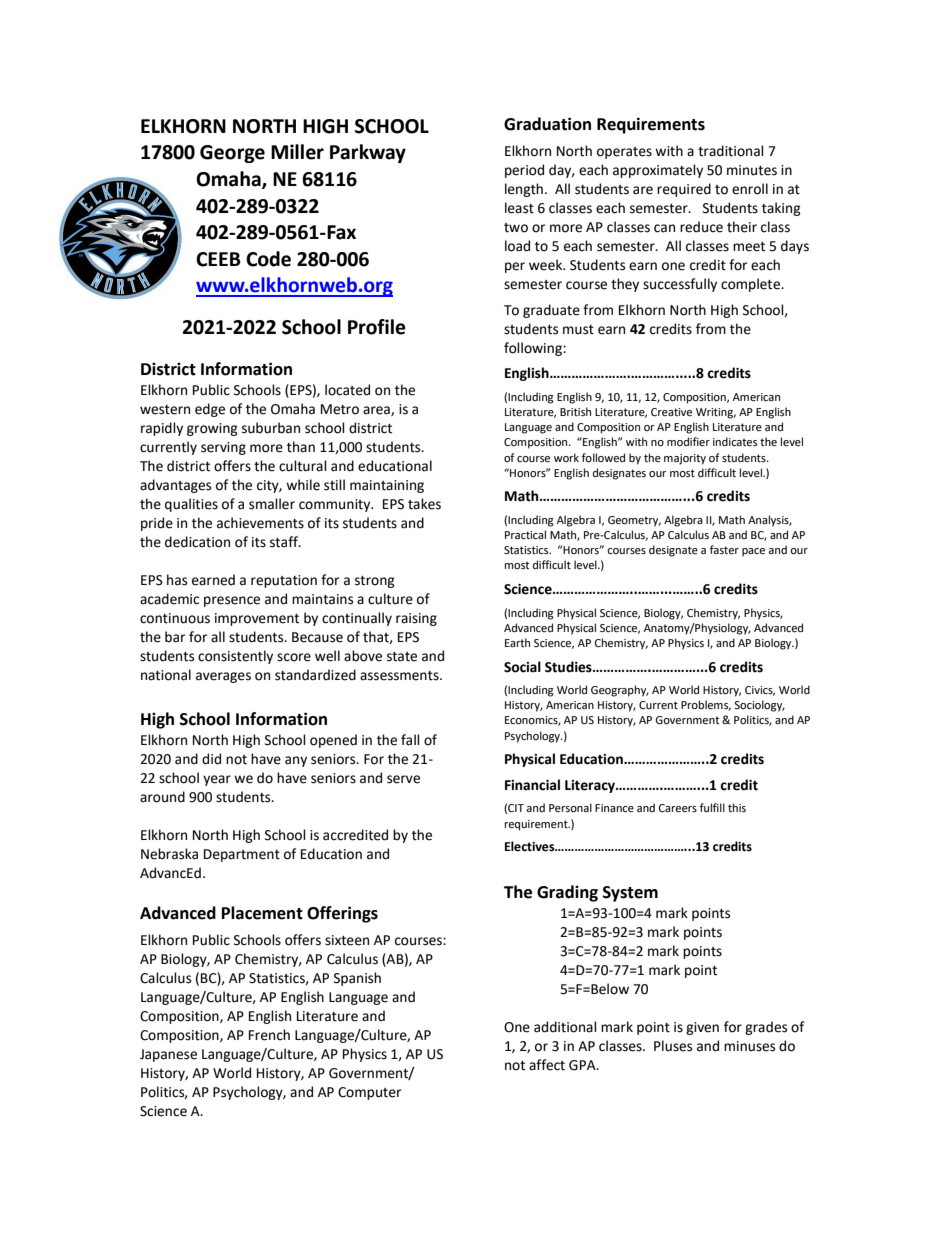  I want to click on period, so click(524, 171).
